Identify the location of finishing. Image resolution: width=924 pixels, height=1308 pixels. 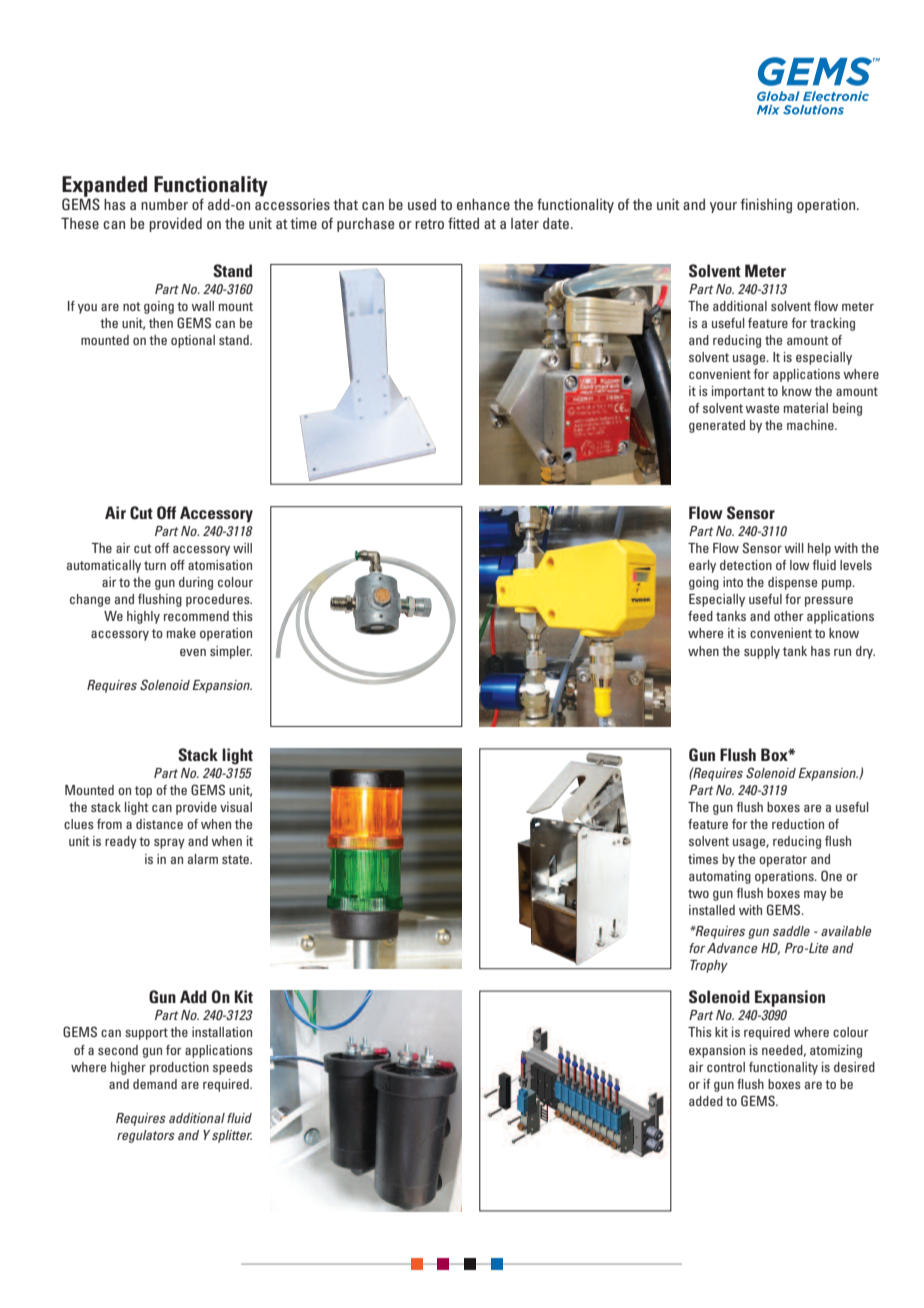
(766, 205).
